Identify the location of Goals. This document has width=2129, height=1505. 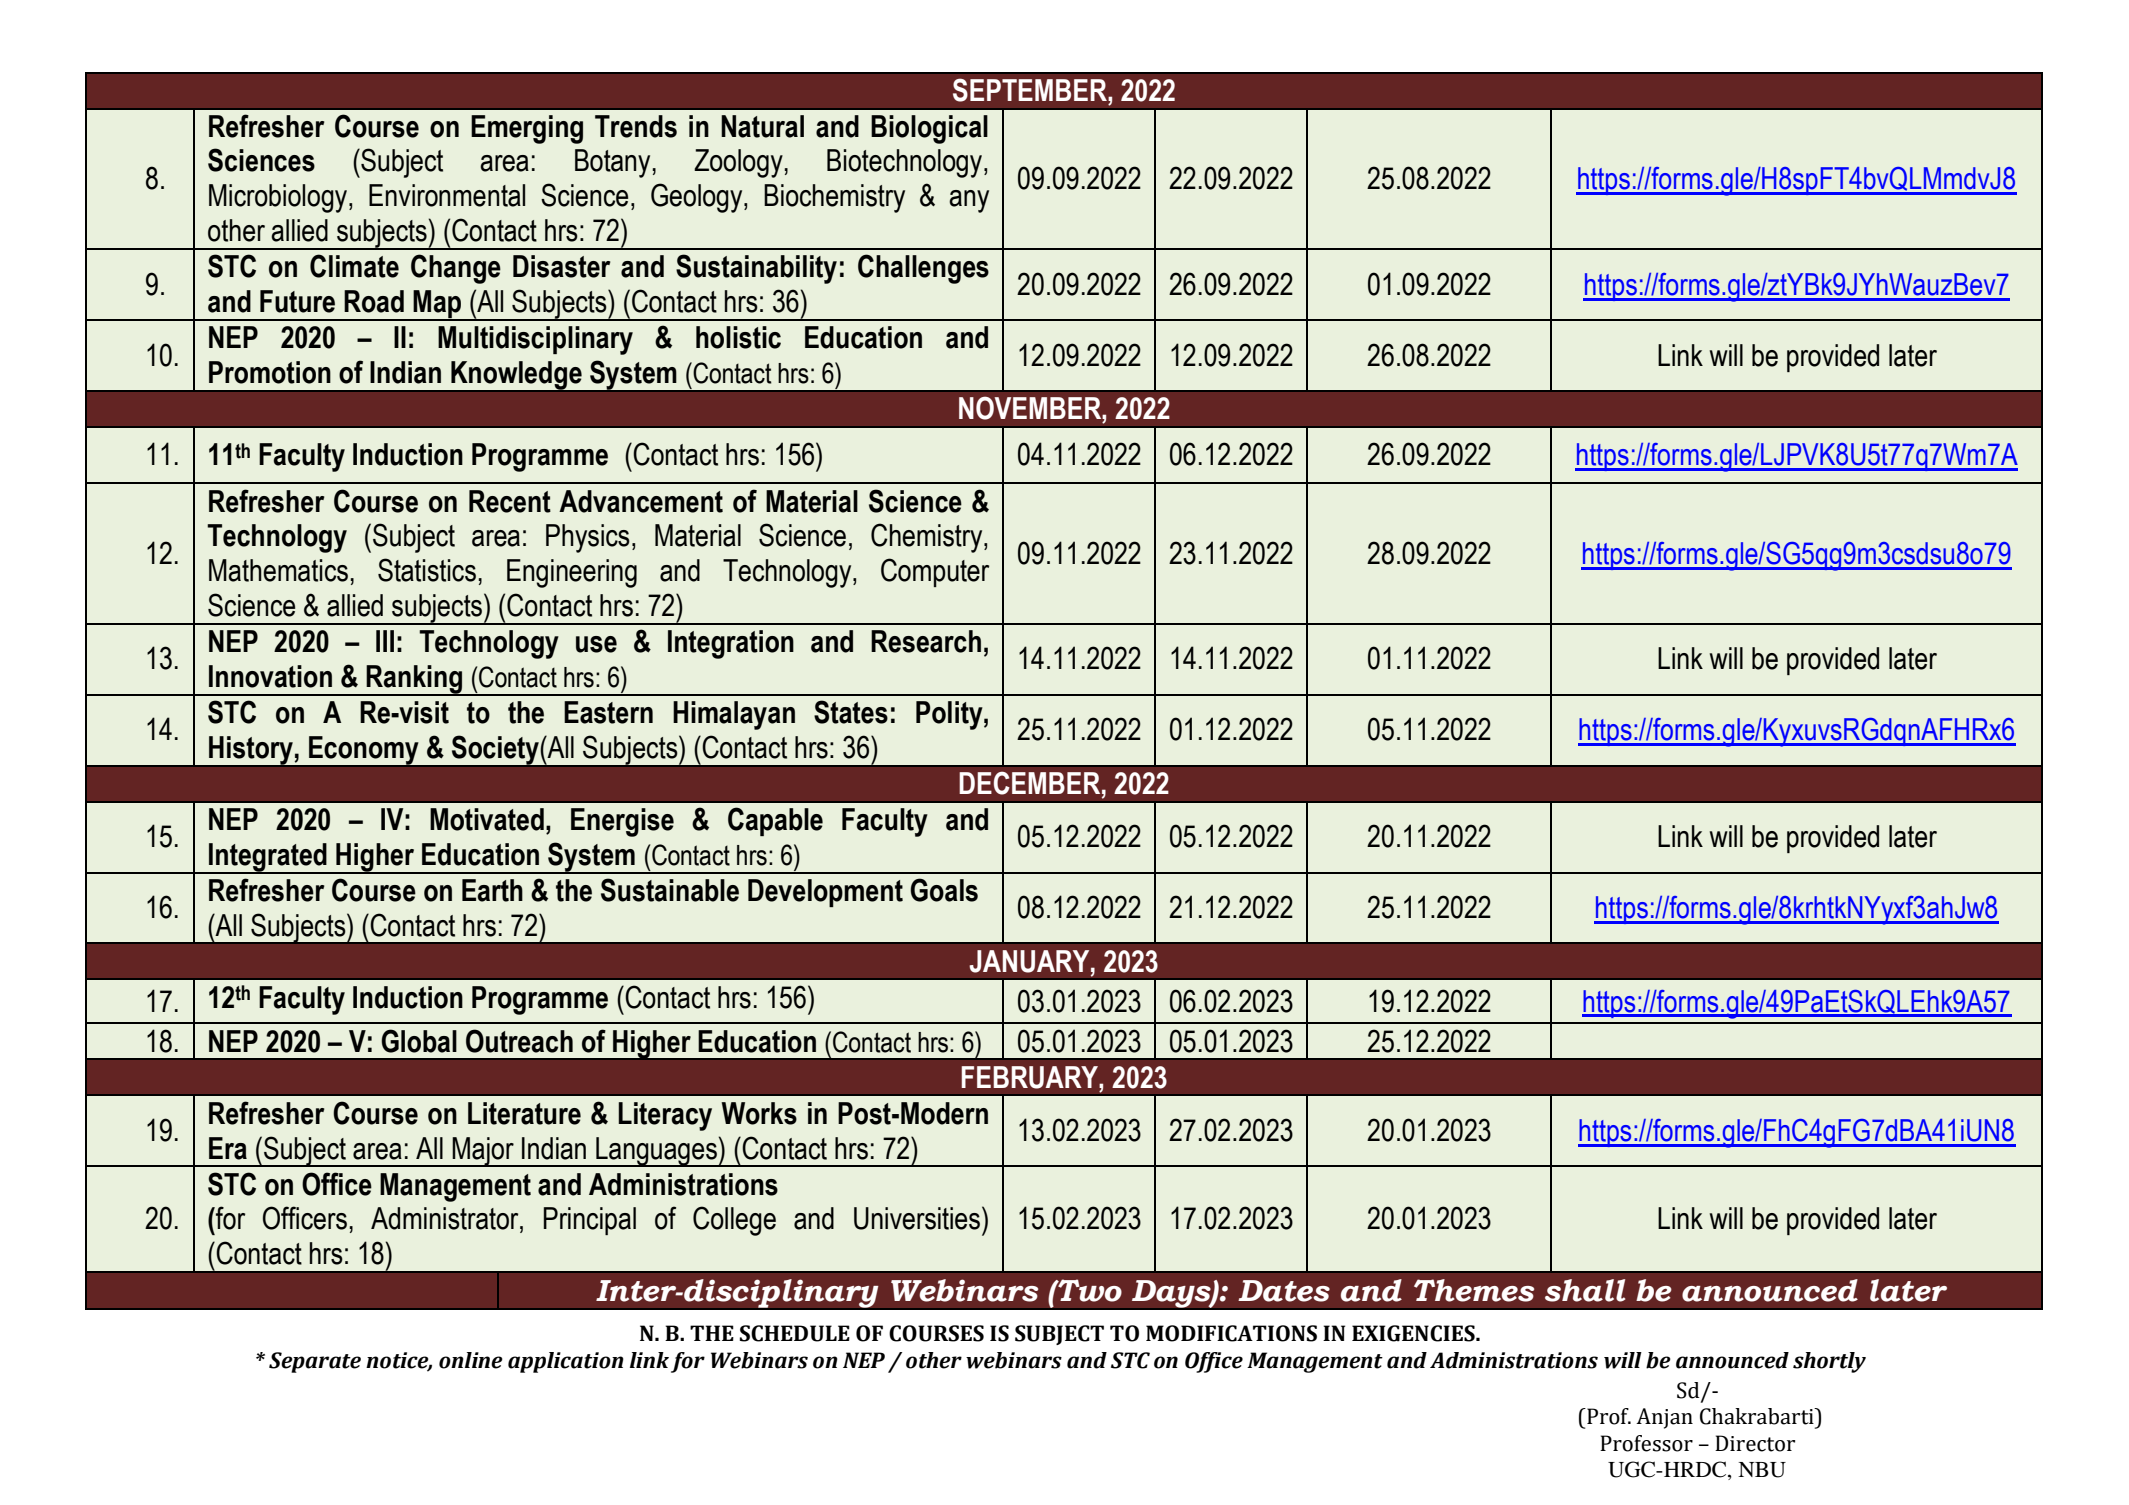
(944, 890).
